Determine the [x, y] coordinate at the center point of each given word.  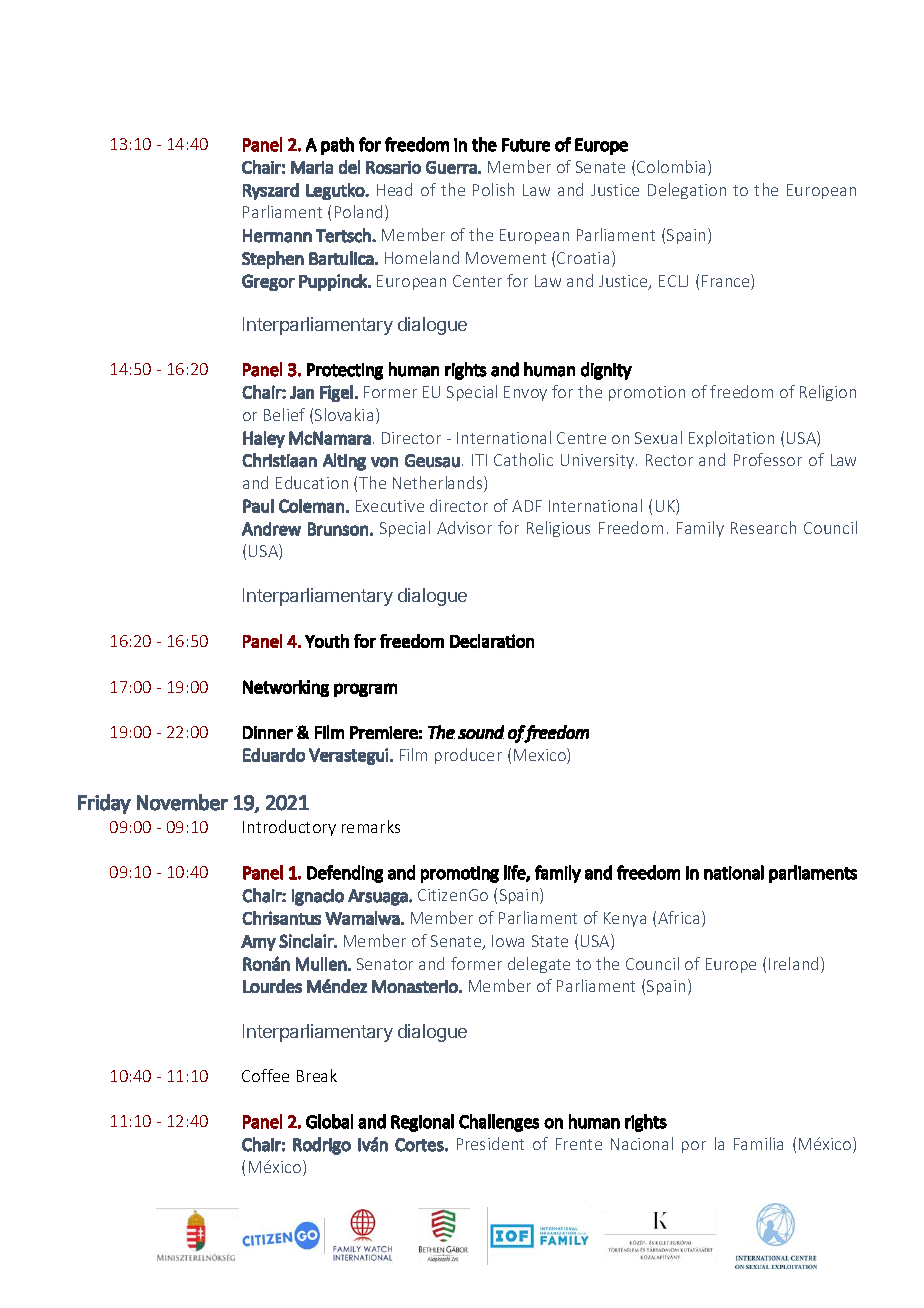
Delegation [687, 191]
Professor [768, 459]
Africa [678, 917]
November [182, 802]
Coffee [265, 1075]
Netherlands [439, 484]
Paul [258, 506]
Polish [493, 189]
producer [468, 756]
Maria [312, 167]
